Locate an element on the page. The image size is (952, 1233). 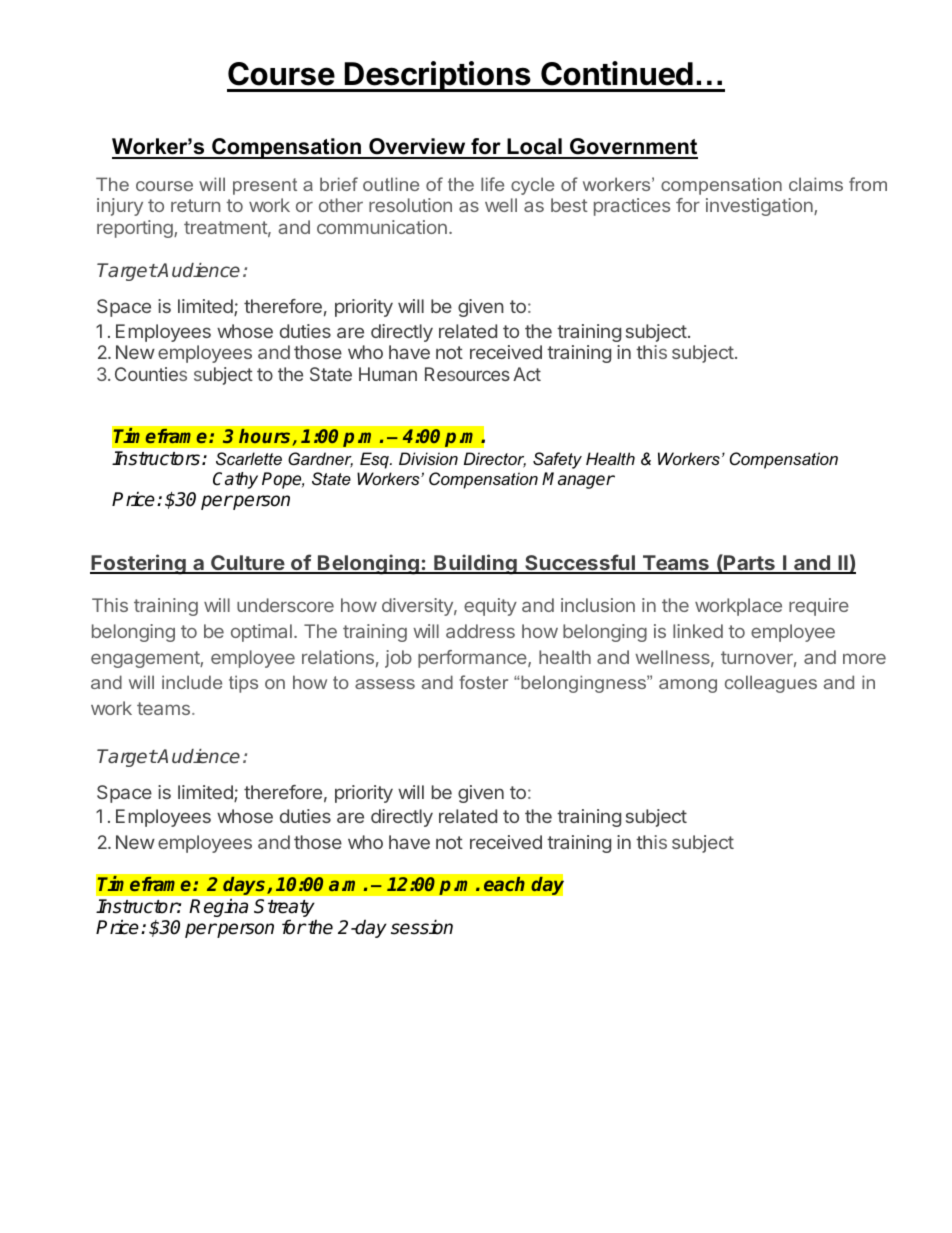
each is located at coordinates (504, 884).
